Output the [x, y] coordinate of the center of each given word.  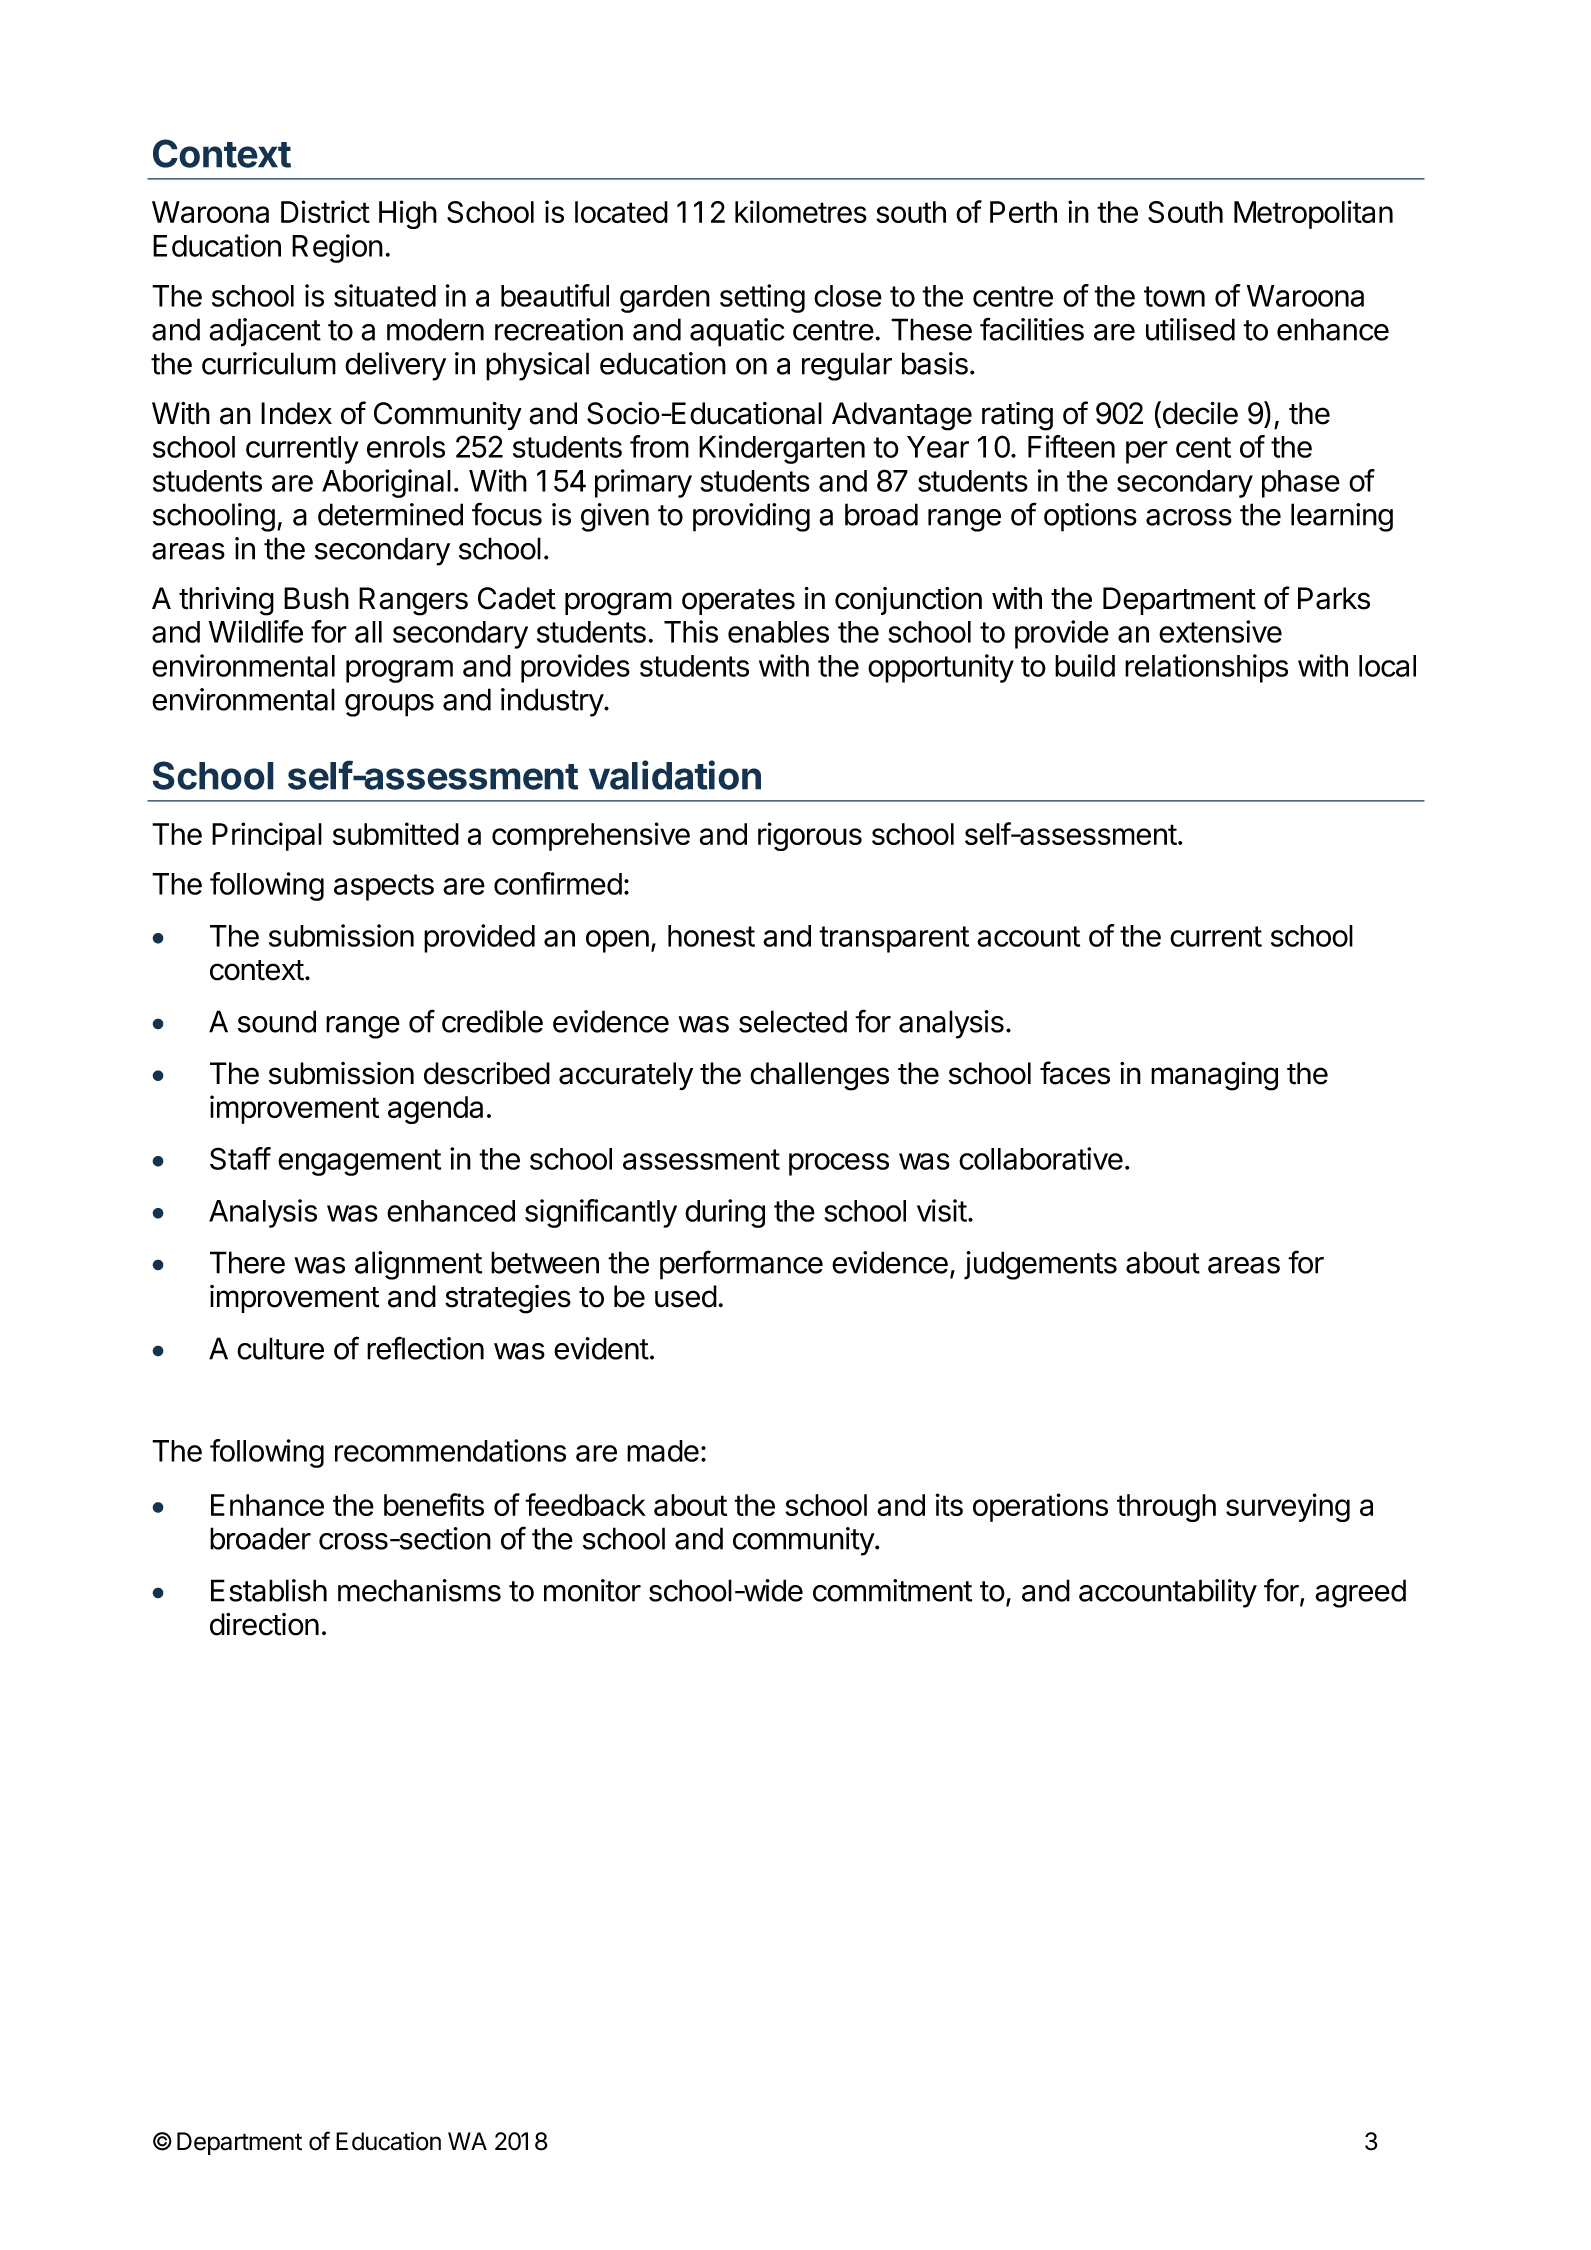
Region [337, 248]
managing [1214, 1076]
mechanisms [419, 1590]
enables [778, 632]
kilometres [801, 211]
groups [389, 705]
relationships [1206, 668]
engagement [359, 1162]
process [839, 1164]
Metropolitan [1313, 214]
